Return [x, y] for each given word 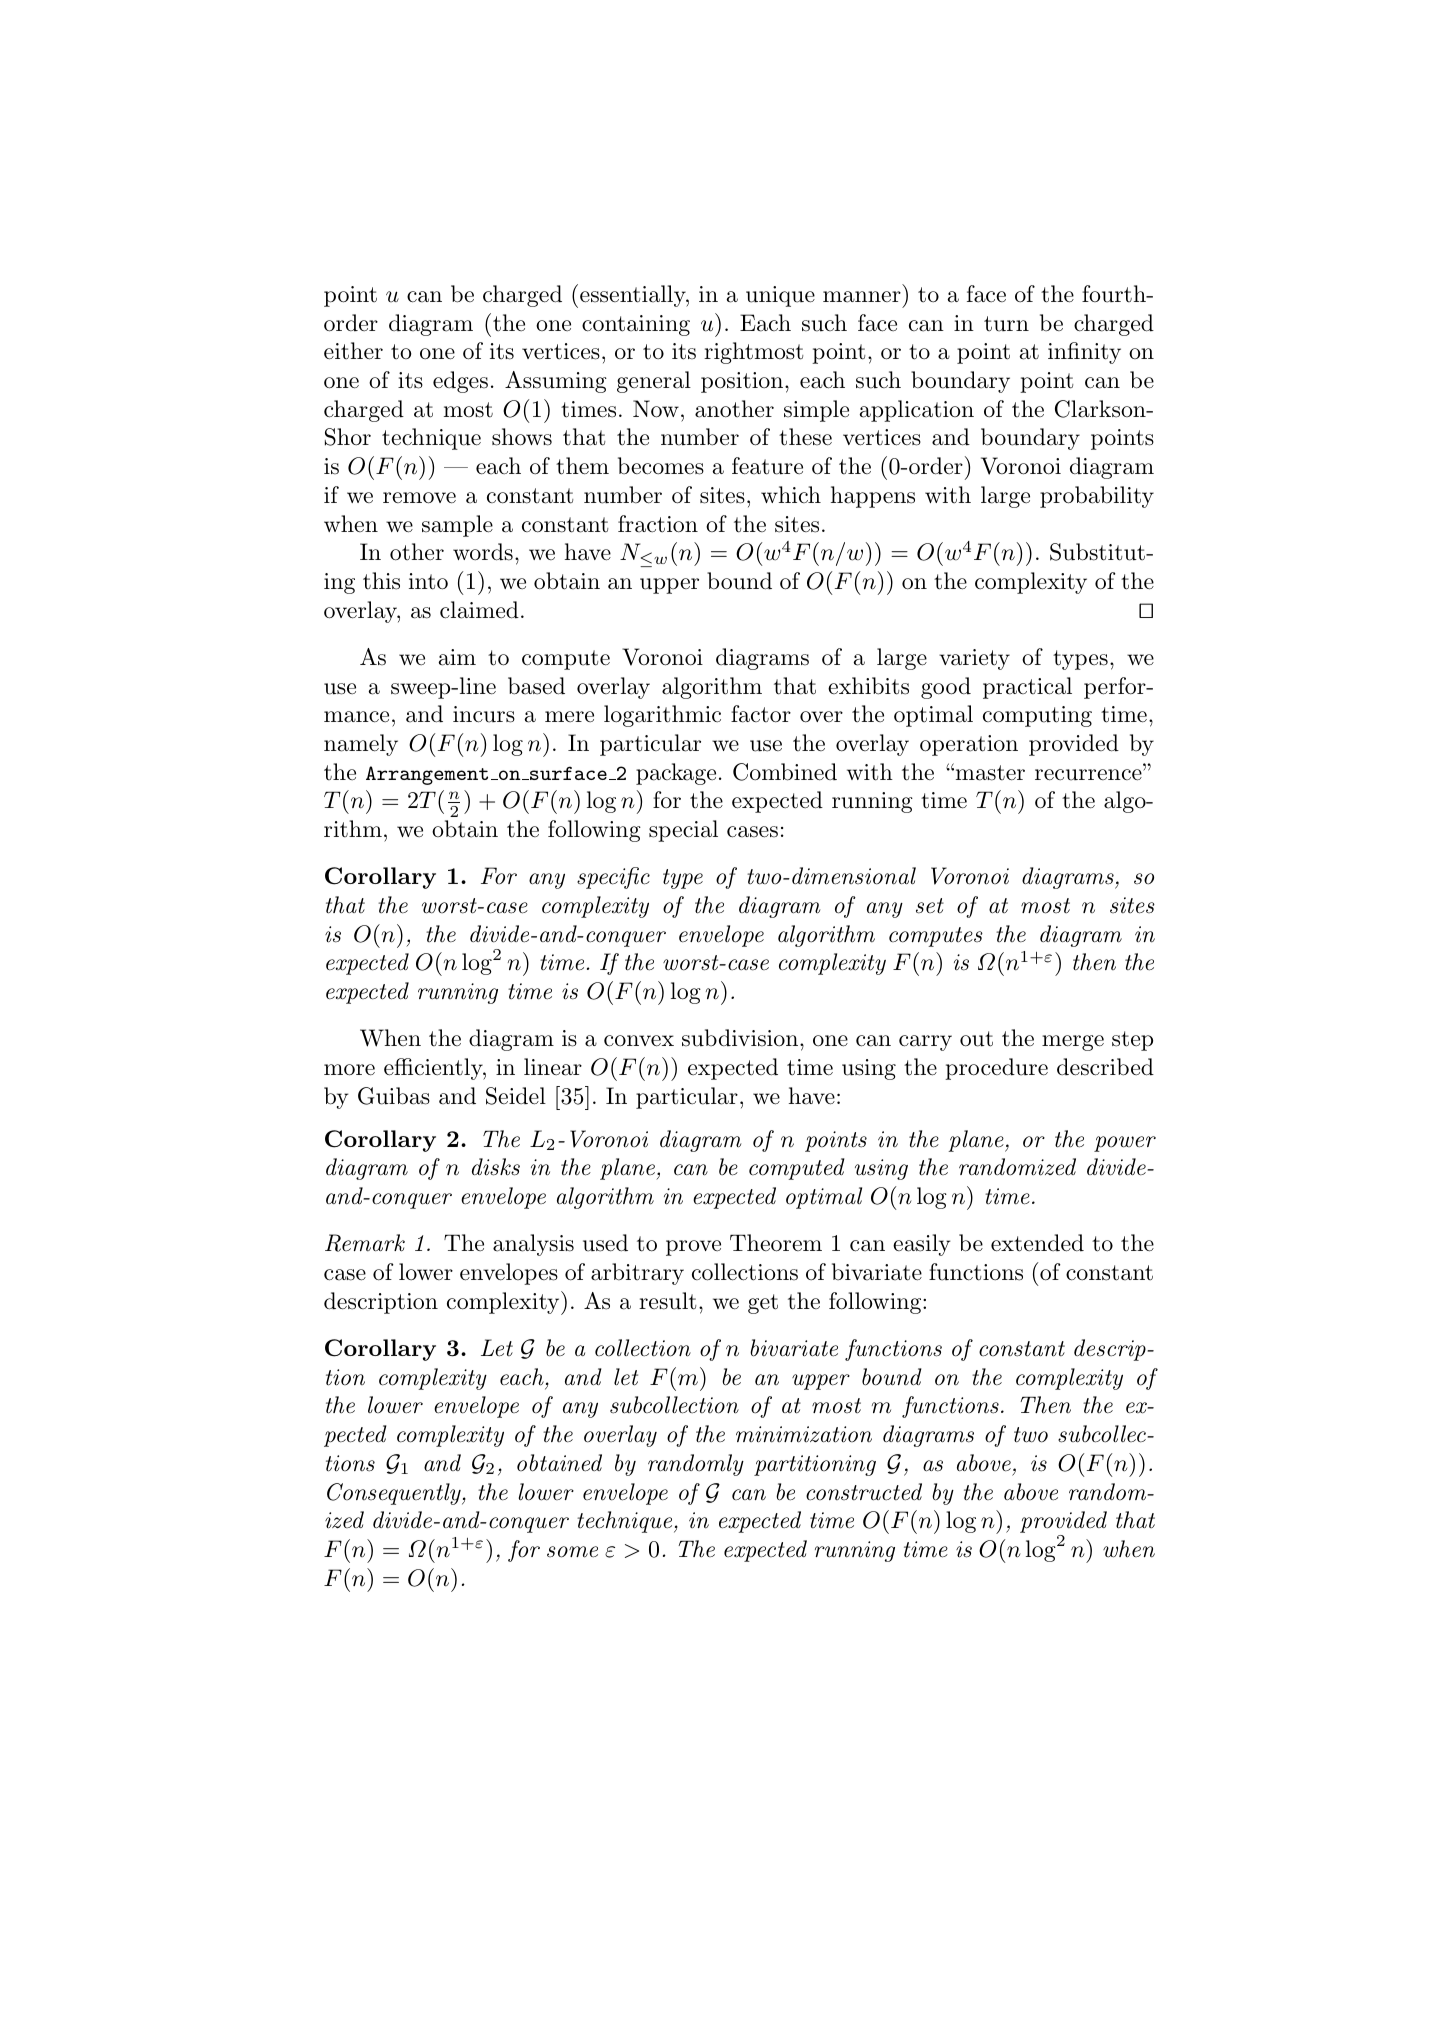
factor [761, 714]
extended [1037, 1243]
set [930, 906]
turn [1006, 324]
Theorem [776, 1243]
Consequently [395, 1494]
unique [780, 296]
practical [1027, 688]
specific [613, 878]
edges [460, 382]
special [683, 831]
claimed [479, 610]
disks [496, 1167]
